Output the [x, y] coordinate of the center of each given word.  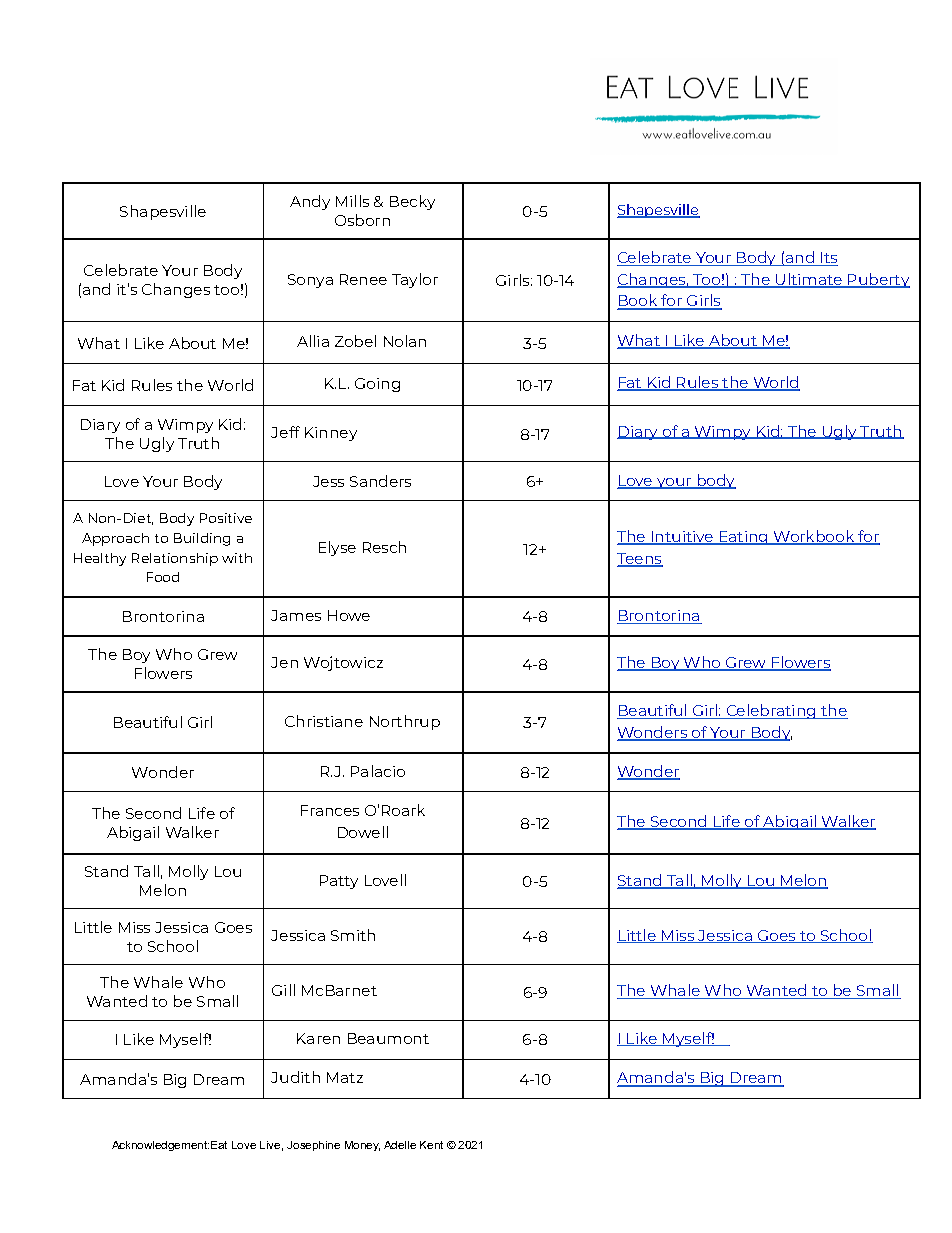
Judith [295, 1077]
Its [828, 259]
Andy [310, 202]
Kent [431, 1145]
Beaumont [388, 1038]
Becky [412, 202]
